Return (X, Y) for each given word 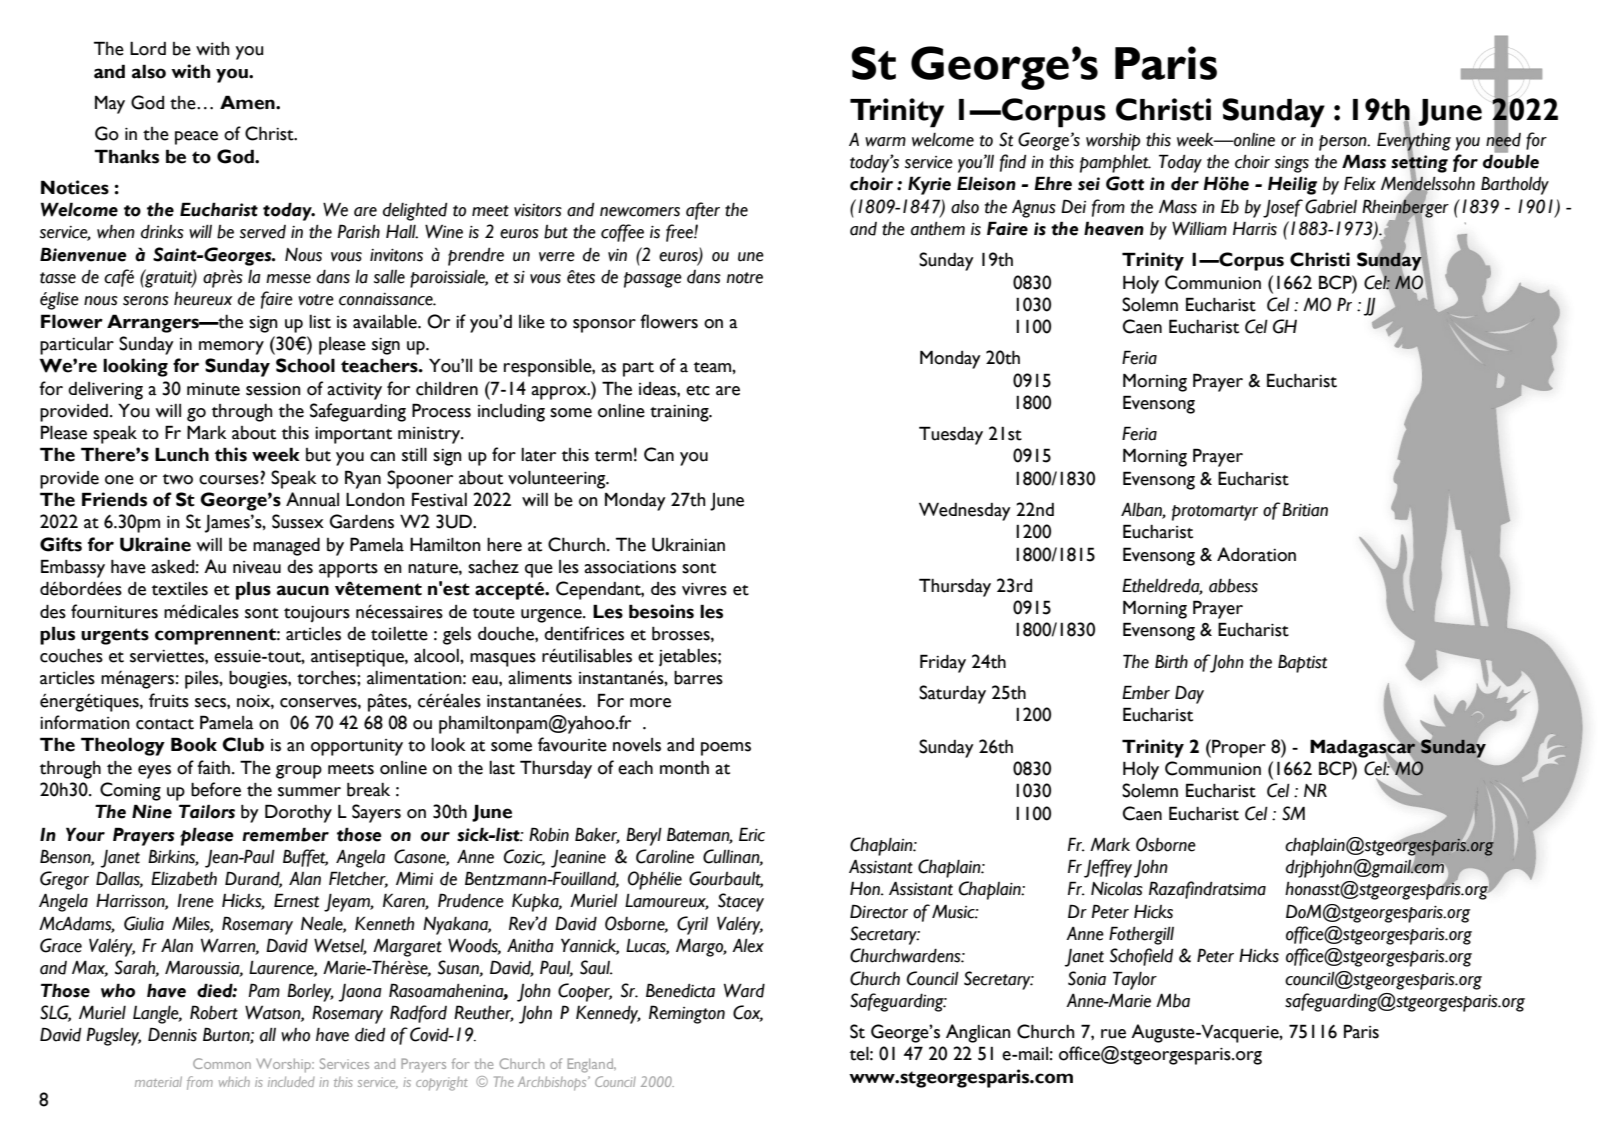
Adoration (1256, 554)
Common (222, 1063)
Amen (248, 102)
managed (286, 546)
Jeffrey (1108, 868)
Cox (748, 1013)
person (1344, 143)
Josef (1283, 208)
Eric (752, 834)
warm (885, 142)
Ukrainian (688, 544)
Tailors (207, 811)
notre (745, 278)
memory (231, 348)
